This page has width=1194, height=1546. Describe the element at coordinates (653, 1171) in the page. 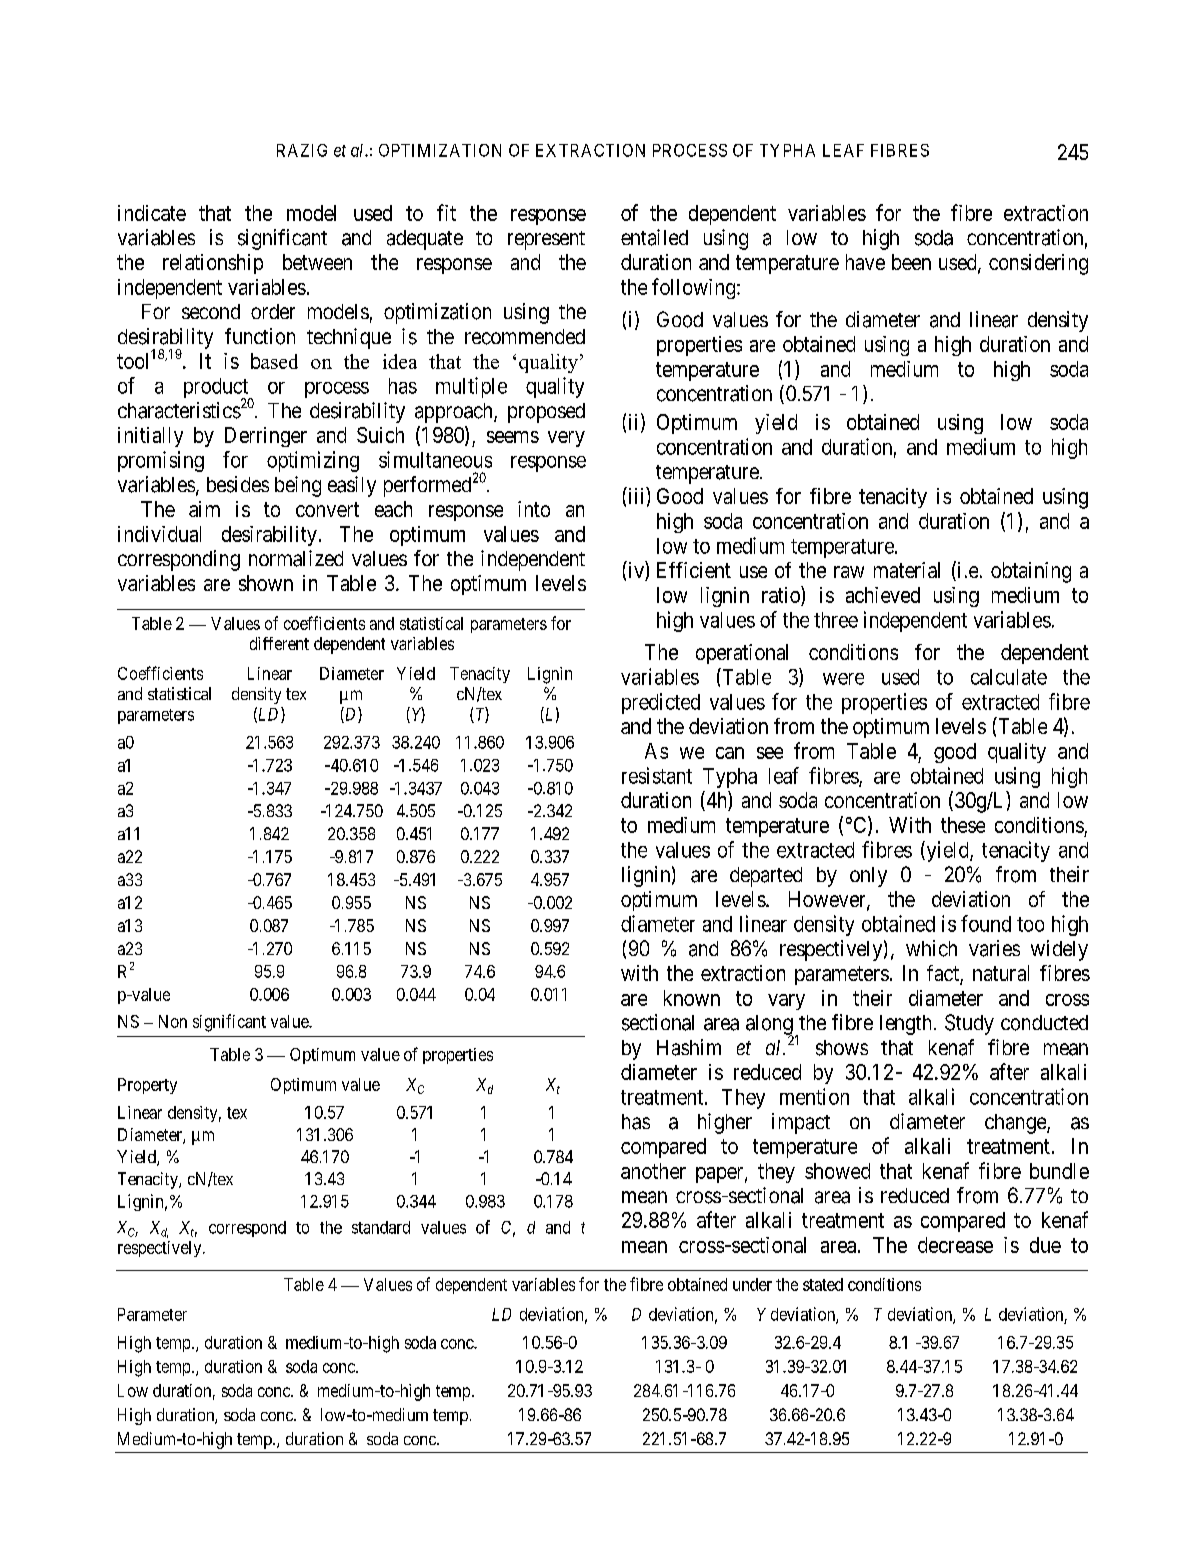

I see `another` at that location.
